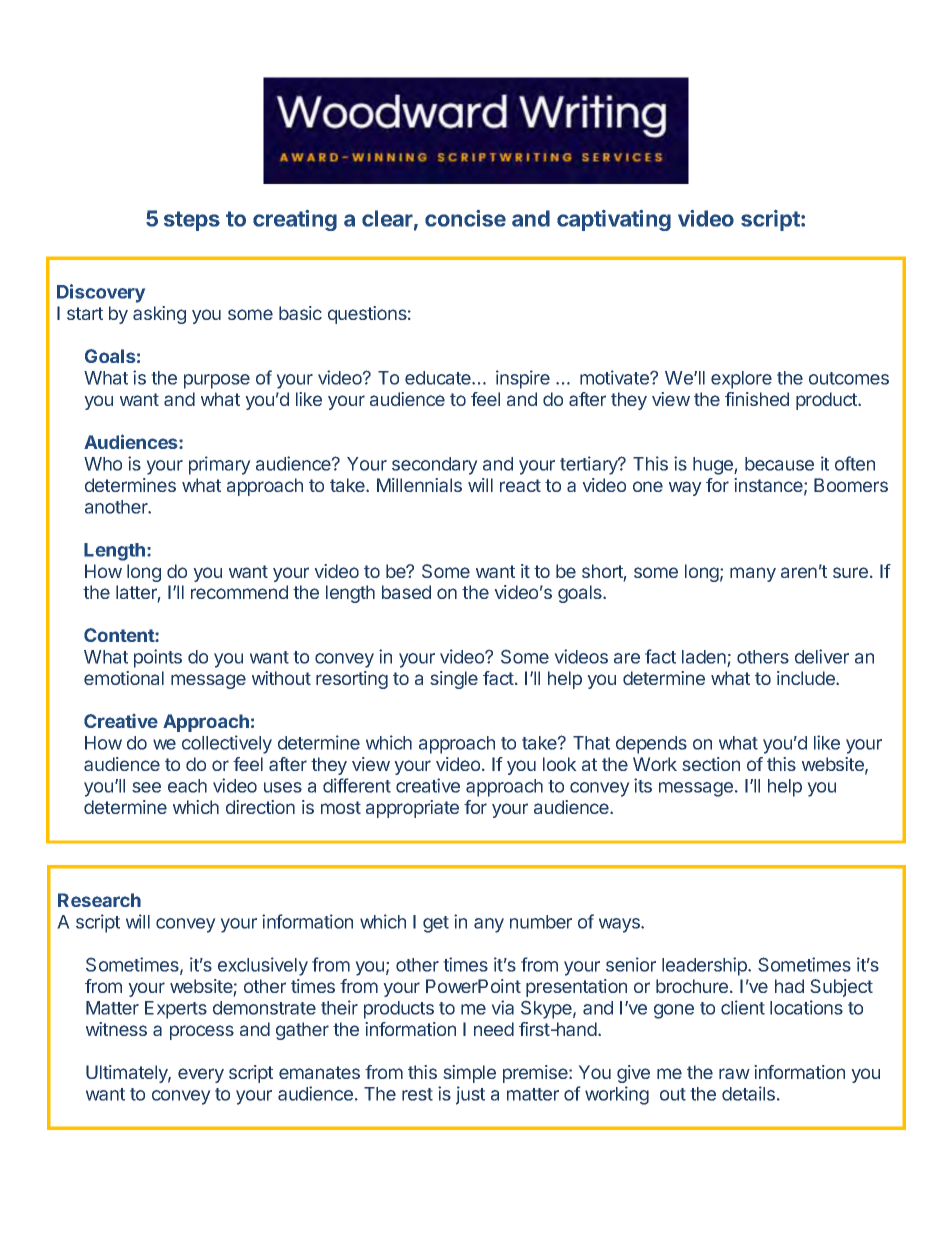 Image resolution: width=952 pixels, height=1233 pixels. Describe the element at coordinates (465, 218) in the screenshot. I see `concise` at that location.
